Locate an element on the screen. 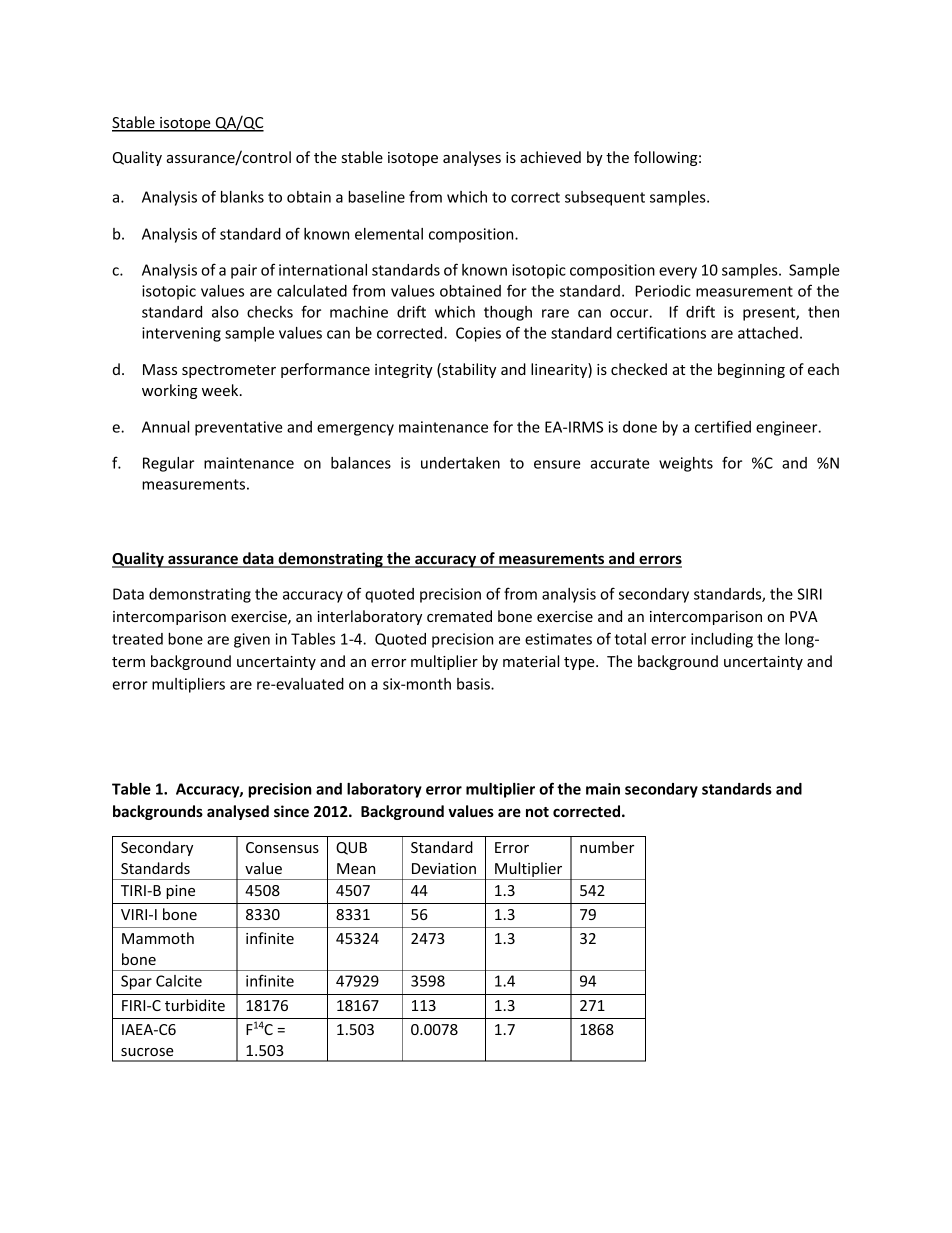 This screenshot has height=1233, width=952. Calcite is located at coordinates (179, 981).
